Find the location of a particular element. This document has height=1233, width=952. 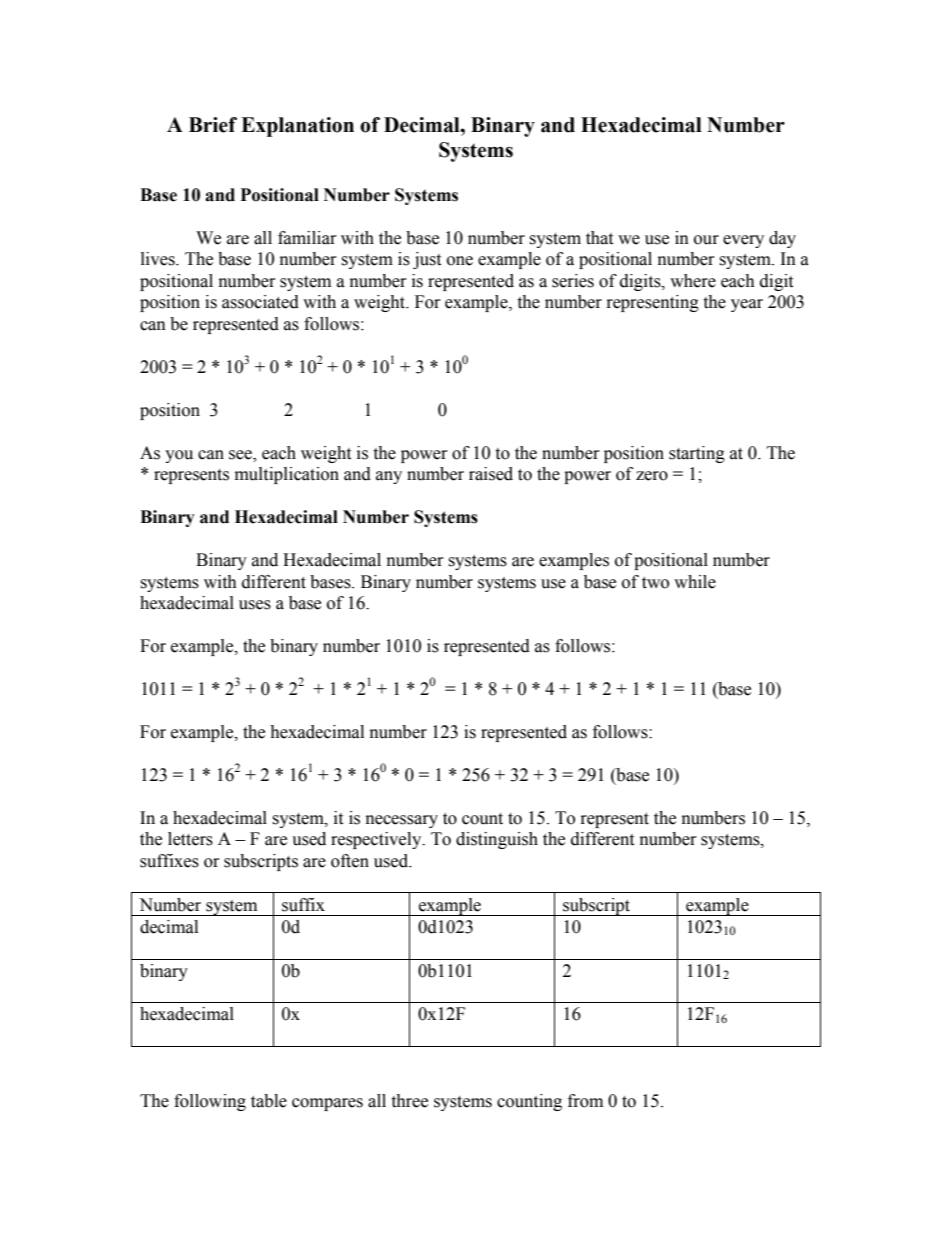

following is located at coordinates (210, 1102).
